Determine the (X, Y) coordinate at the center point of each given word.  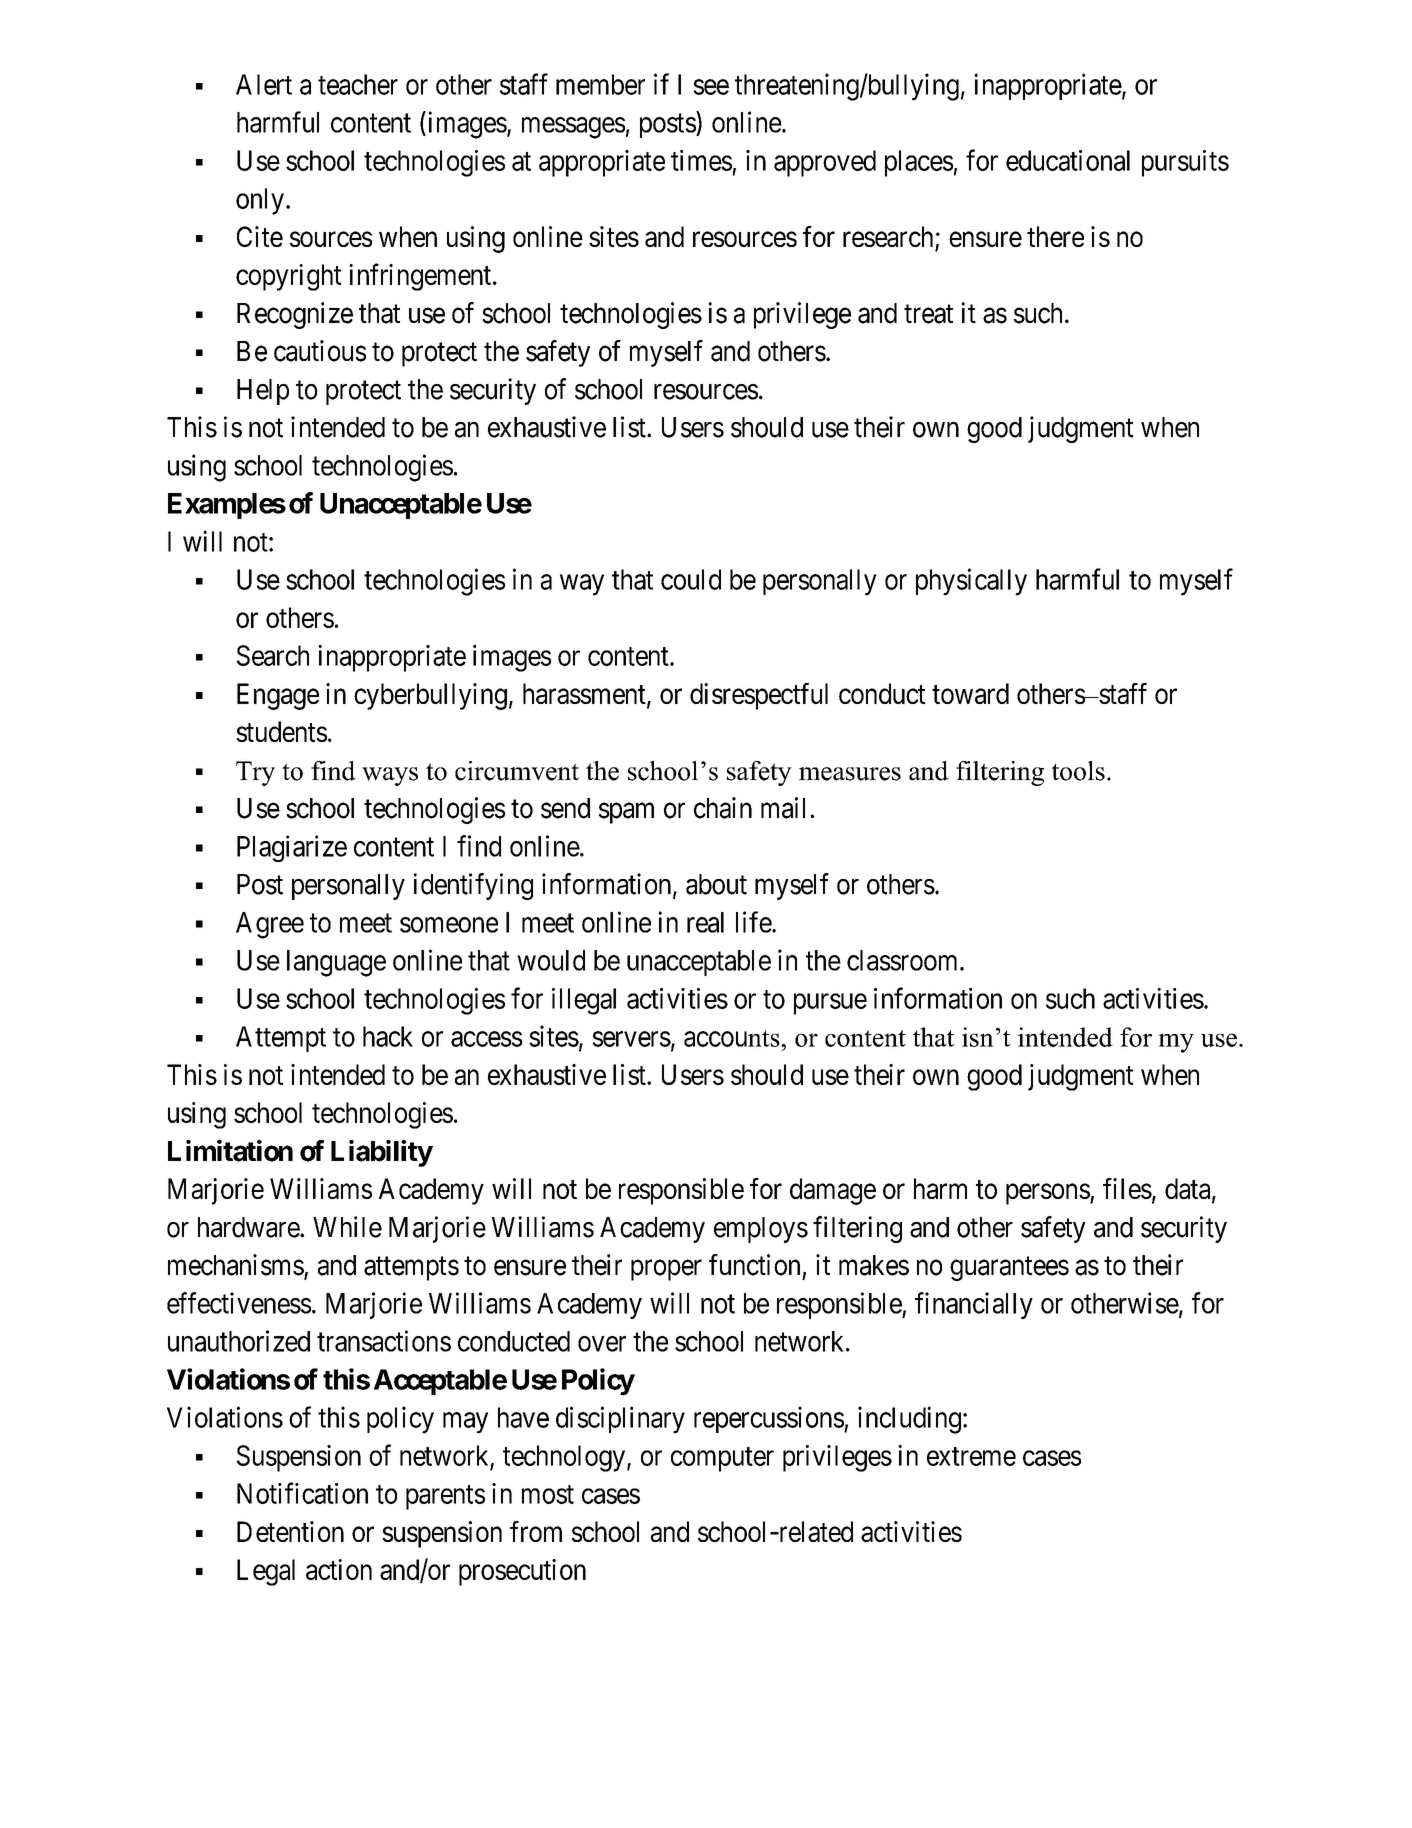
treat (928, 314)
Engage (278, 696)
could (691, 579)
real (705, 922)
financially (974, 1305)
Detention (290, 1531)
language (336, 963)
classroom (904, 960)
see (711, 87)
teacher (358, 84)
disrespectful (759, 696)
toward (970, 693)
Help (263, 392)
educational (1068, 160)
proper (666, 1270)
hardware (249, 1227)
